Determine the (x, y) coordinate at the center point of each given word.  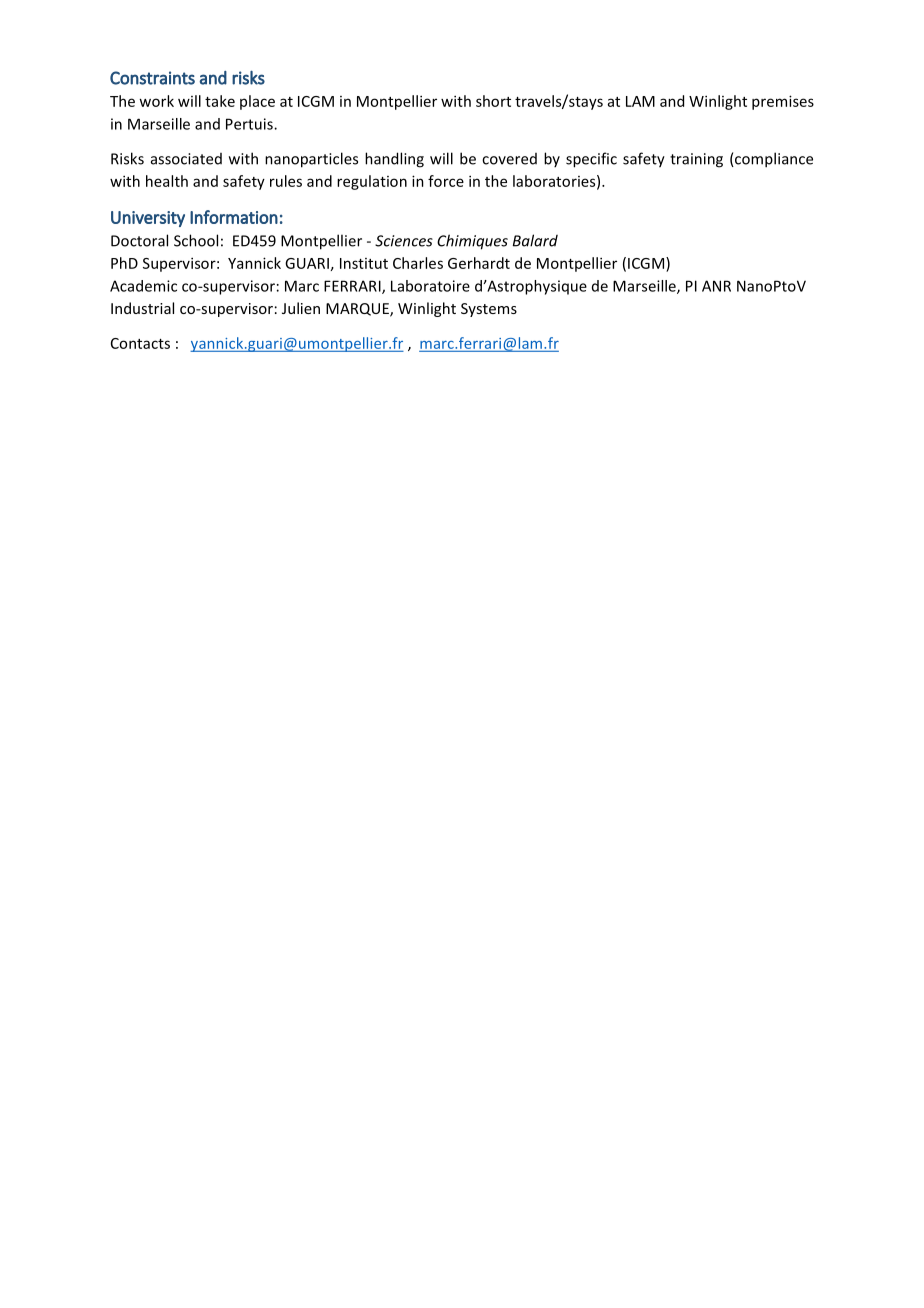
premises (783, 102)
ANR (716, 286)
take (220, 101)
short (493, 101)
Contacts (140, 343)
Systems (489, 310)
